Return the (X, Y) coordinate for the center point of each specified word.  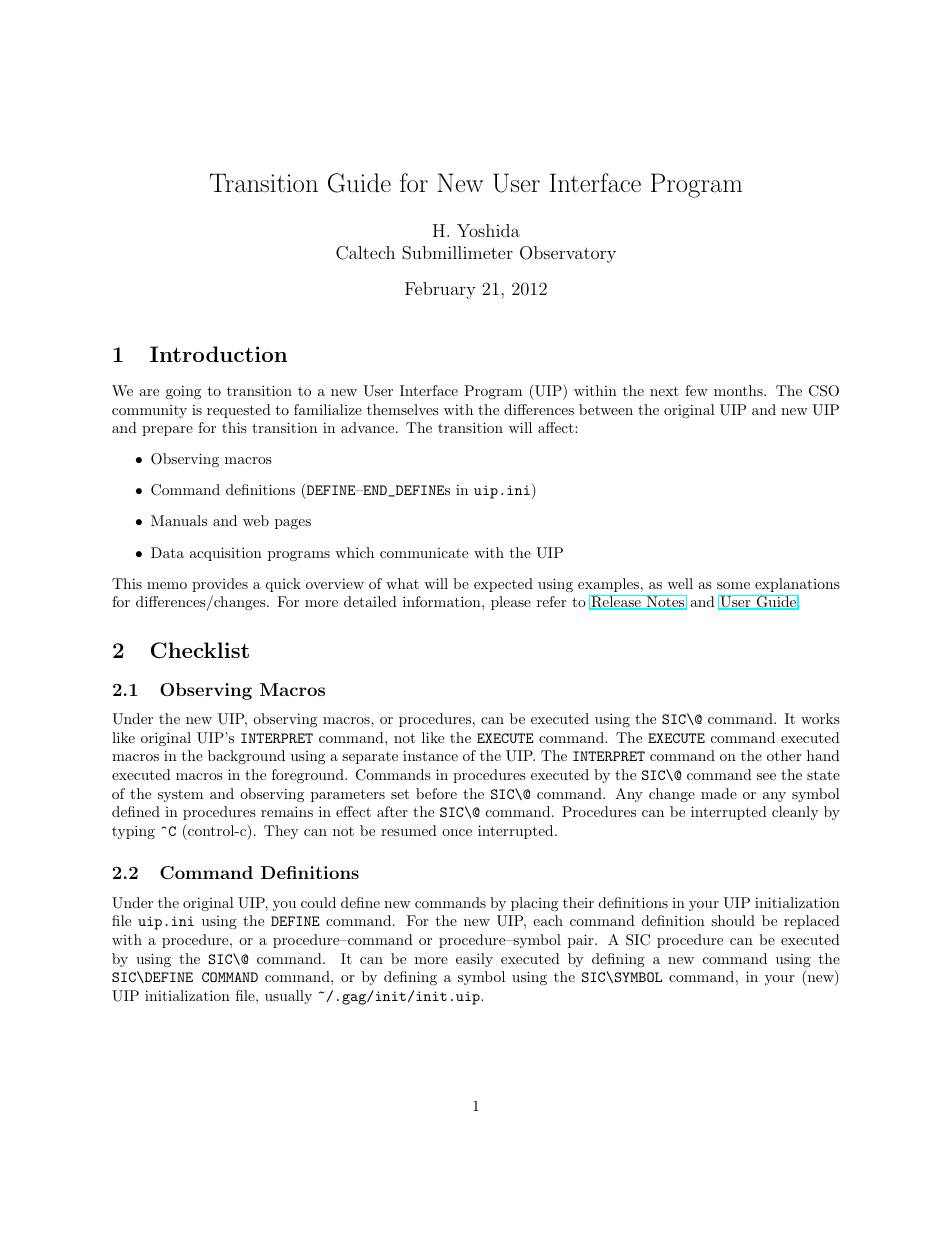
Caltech (365, 253)
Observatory (568, 254)
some (733, 585)
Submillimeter (457, 253)
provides (220, 585)
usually (288, 997)
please (511, 603)
